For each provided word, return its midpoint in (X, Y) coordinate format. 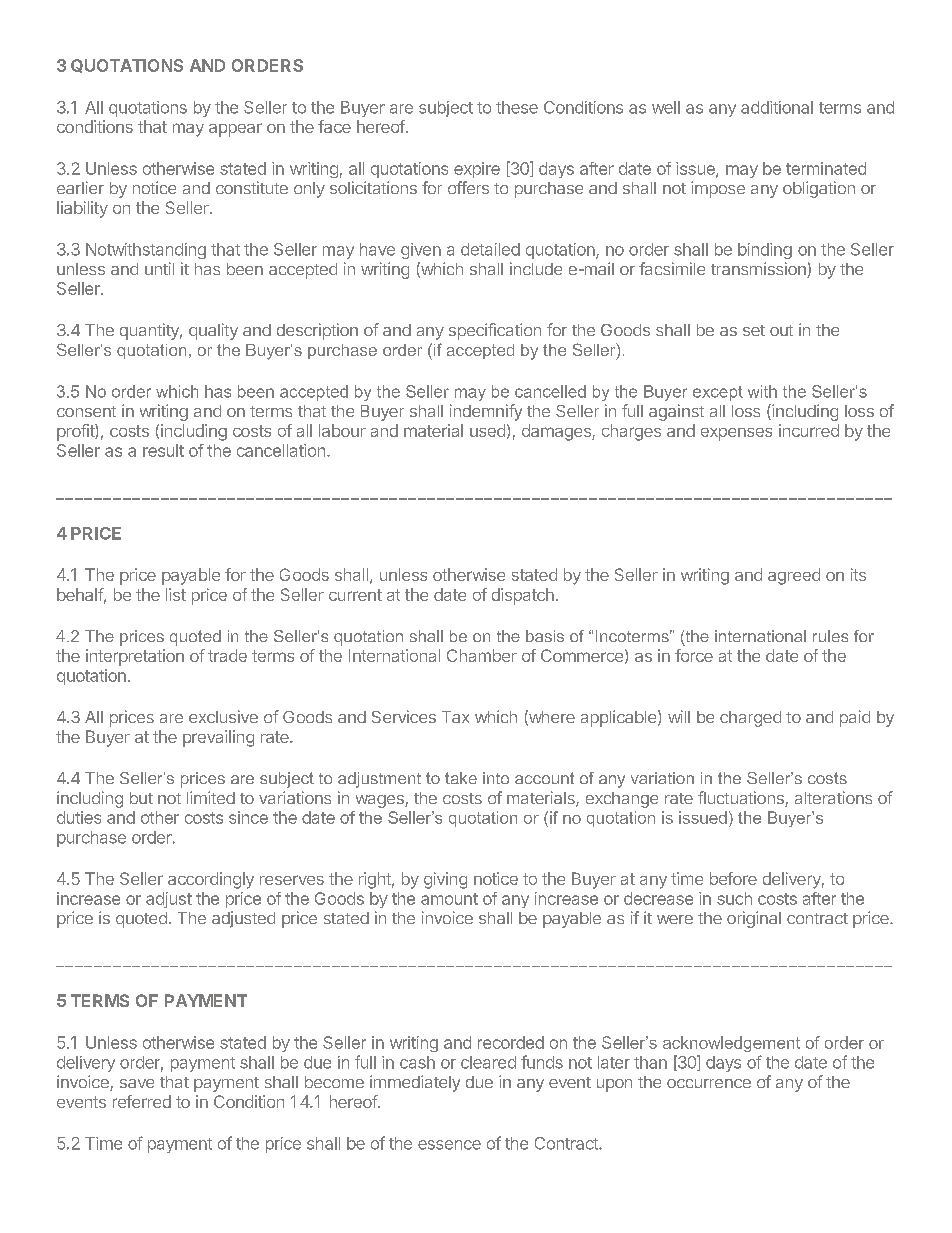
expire (477, 170)
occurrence (709, 1083)
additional (777, 107)
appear (235, 130)
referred (142, 1101)
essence (449, 1145)
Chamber (482, 655)
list (176, 594)
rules (830, 636)
